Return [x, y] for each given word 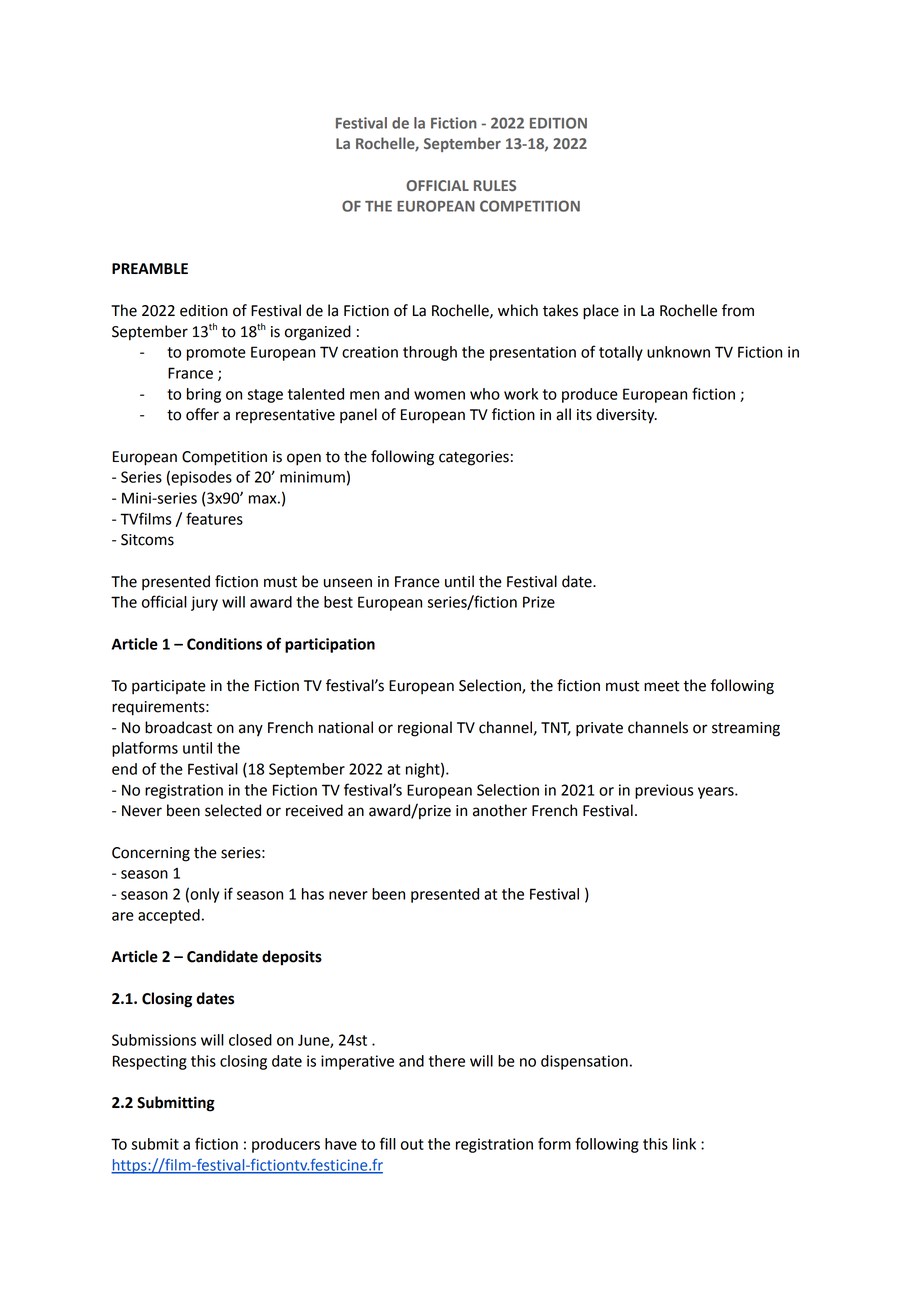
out [412, 1144]
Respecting [150, 1062]
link [684, 1144]
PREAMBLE [150, 268]
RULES [495, 185]
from [738, 310]
